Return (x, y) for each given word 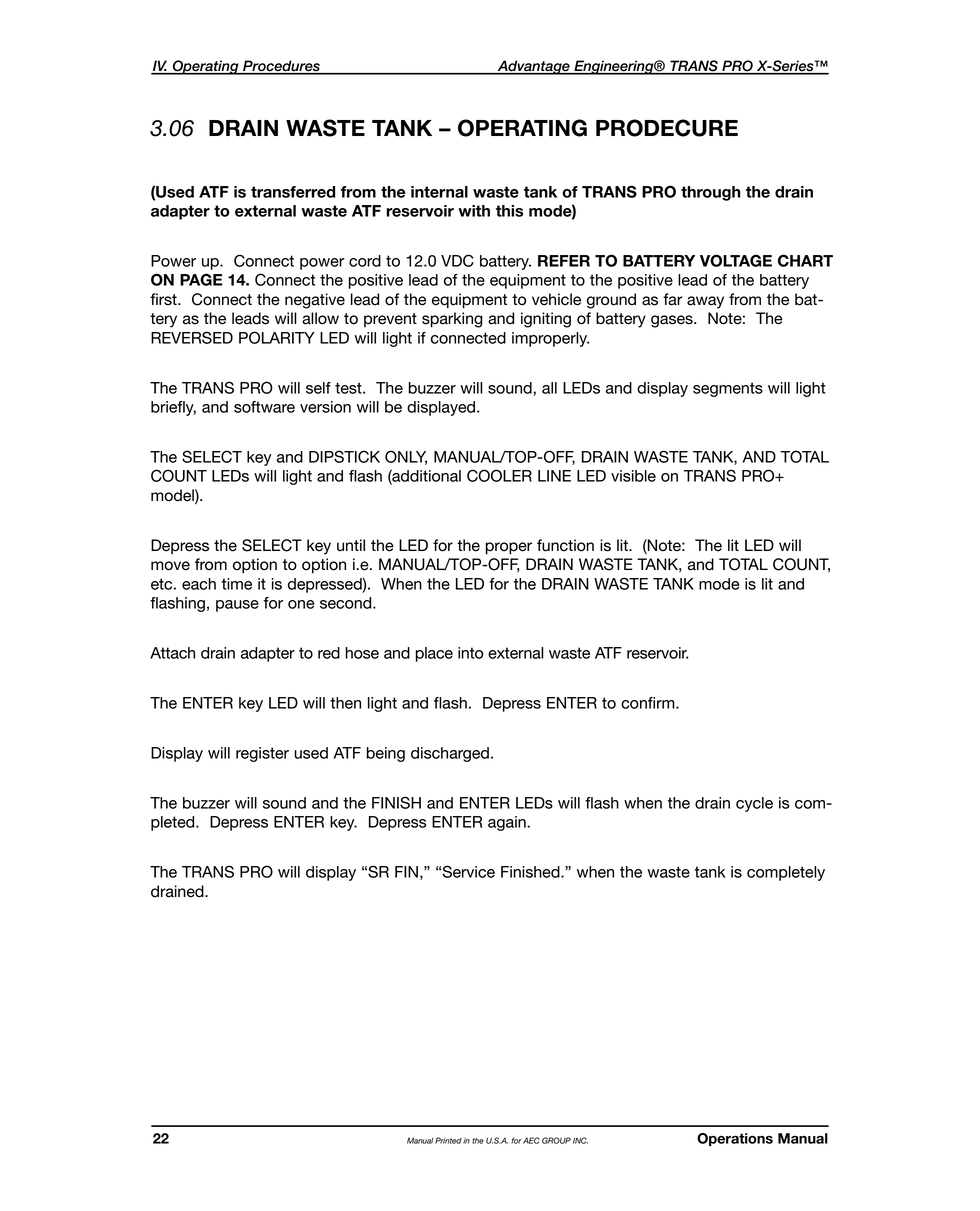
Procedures (281, 67)
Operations (735, 1139)
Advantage (533, 67)
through (711, 193)
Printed (448, 1140)
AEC (531, 1140)
